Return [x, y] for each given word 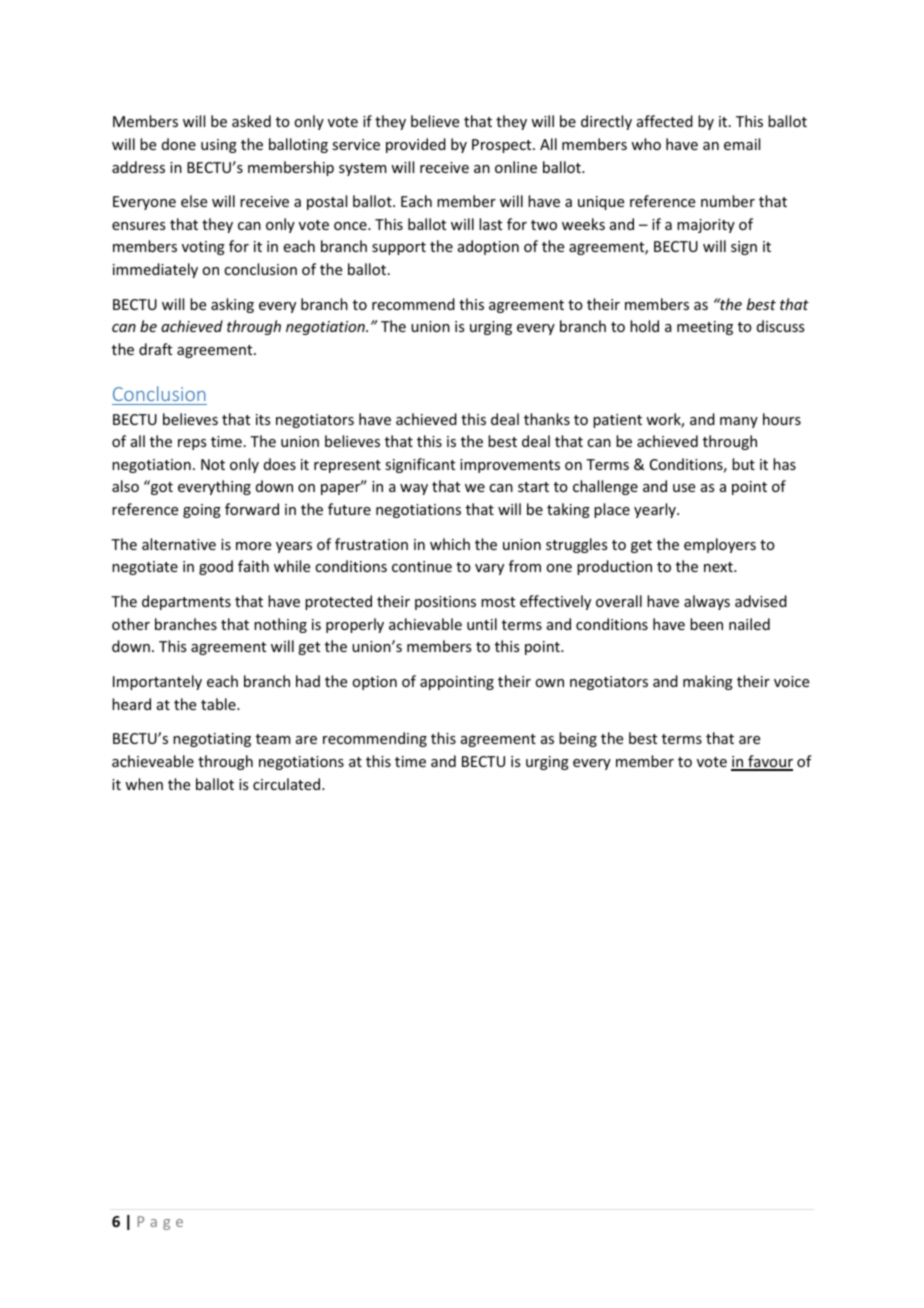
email [742, 144]
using [219, 146]
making [708, 682]
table [219, 704]
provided [416, 145]
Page [160, 1223]
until [482, 624]
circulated [288, 784]
